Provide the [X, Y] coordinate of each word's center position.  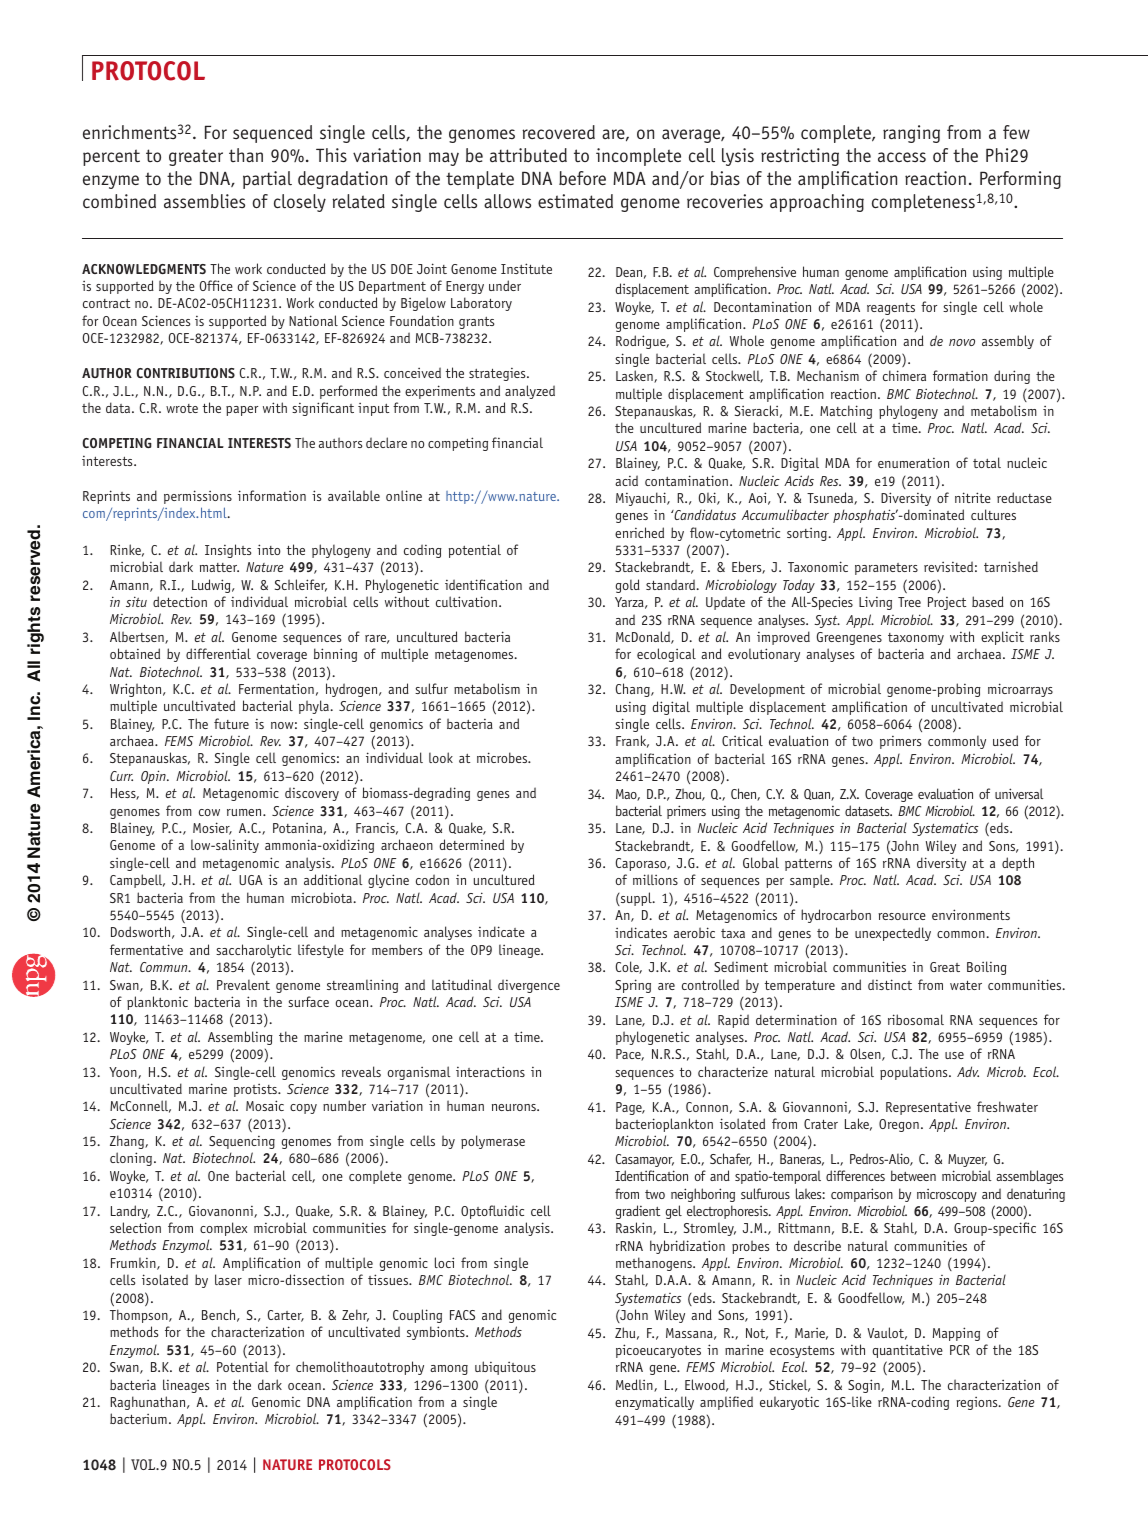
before [582, 178]
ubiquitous [505, 1368]
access [902, 157]
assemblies [204, 201]
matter [219, 567]
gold [627, 586]
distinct [890, 984]
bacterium [138, 1418]
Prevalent [243, 984]
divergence [529, 986]
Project [947, 603]
